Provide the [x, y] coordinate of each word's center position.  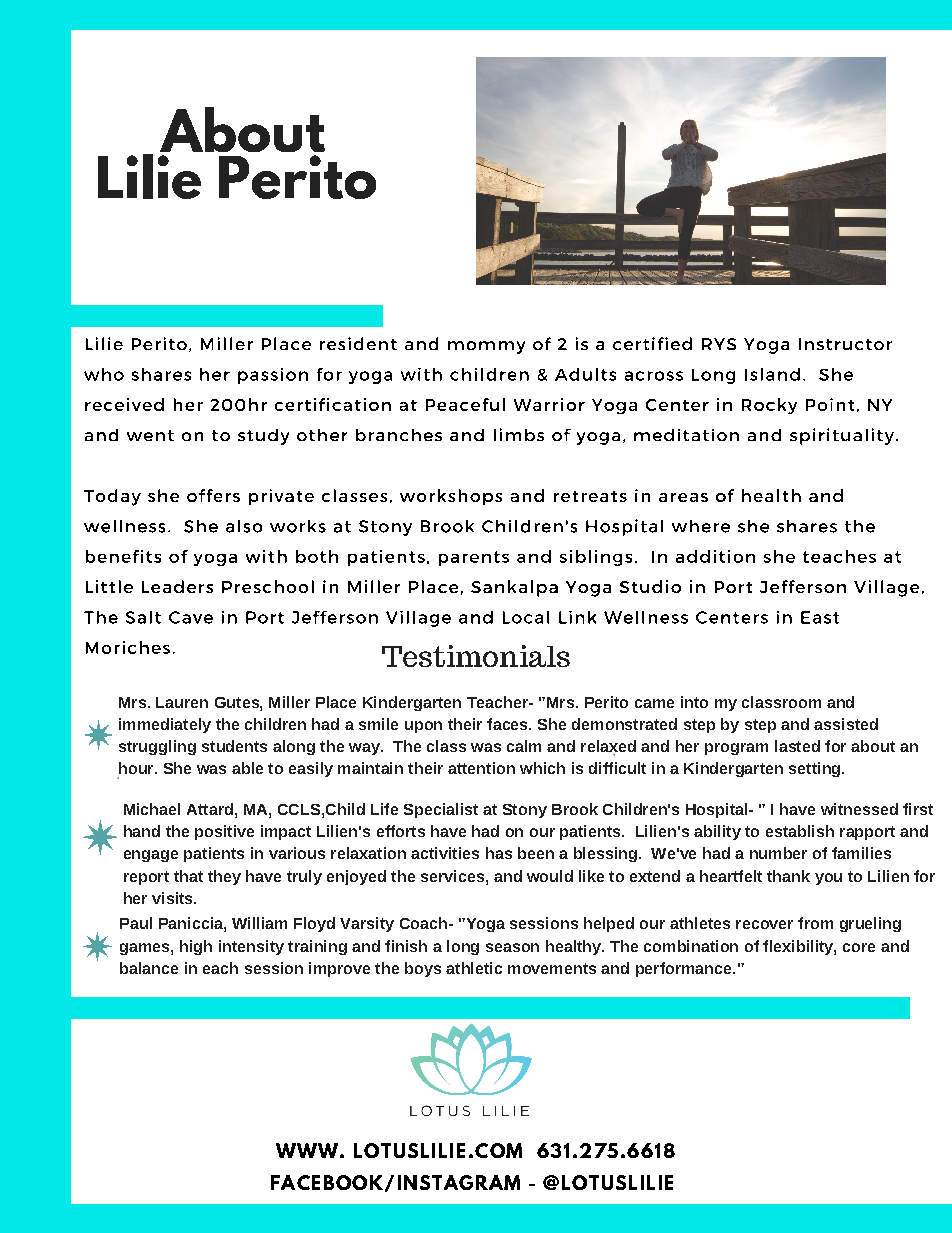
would [550, 876]
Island [772, 374]
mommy [486, 347]
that [188, 876]
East [820, 617]
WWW [308, 1150]
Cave [191, 617]
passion [273, 376]
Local [526, 617]
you [828, 879]
